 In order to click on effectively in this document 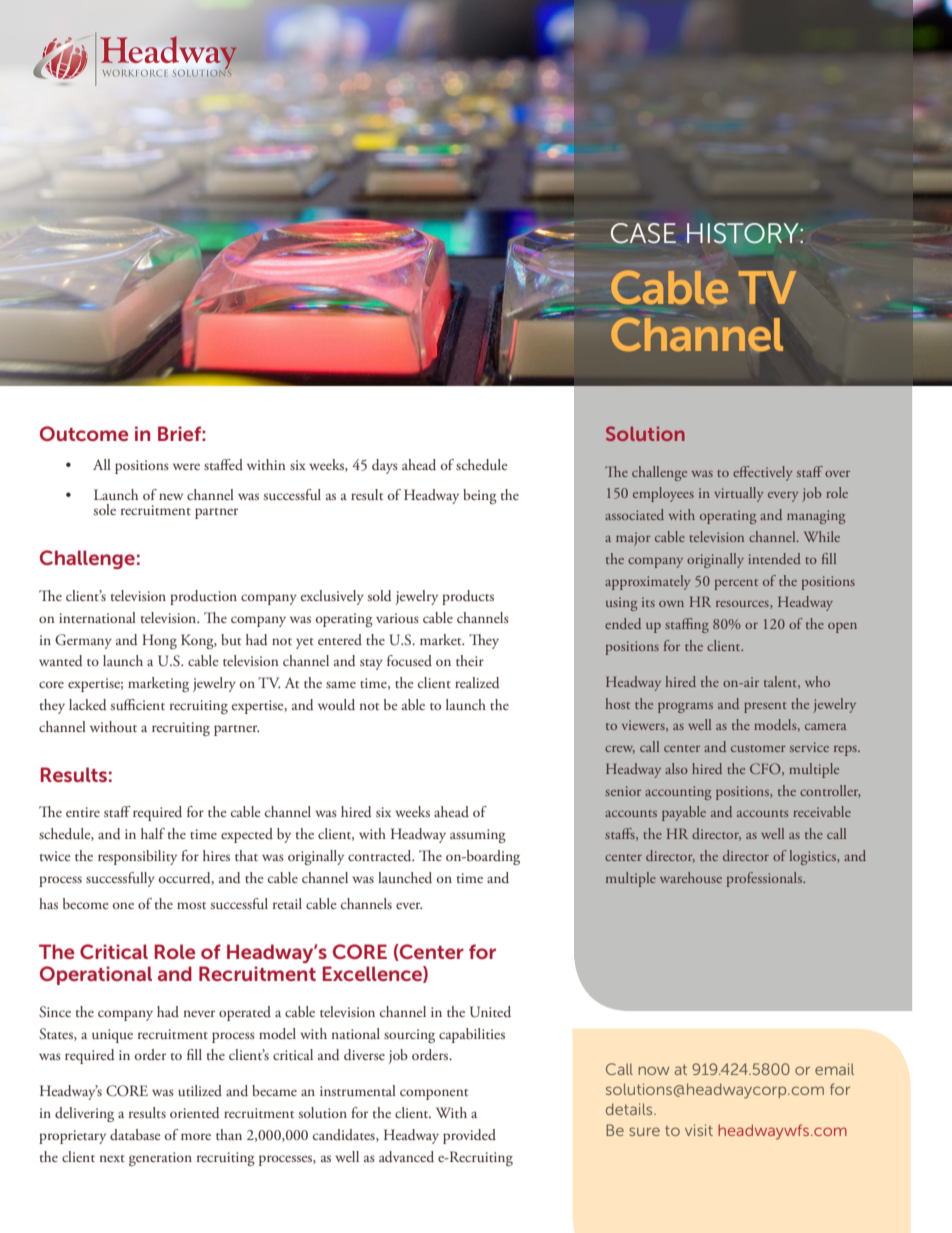, I will do `click(762, 473)`.
